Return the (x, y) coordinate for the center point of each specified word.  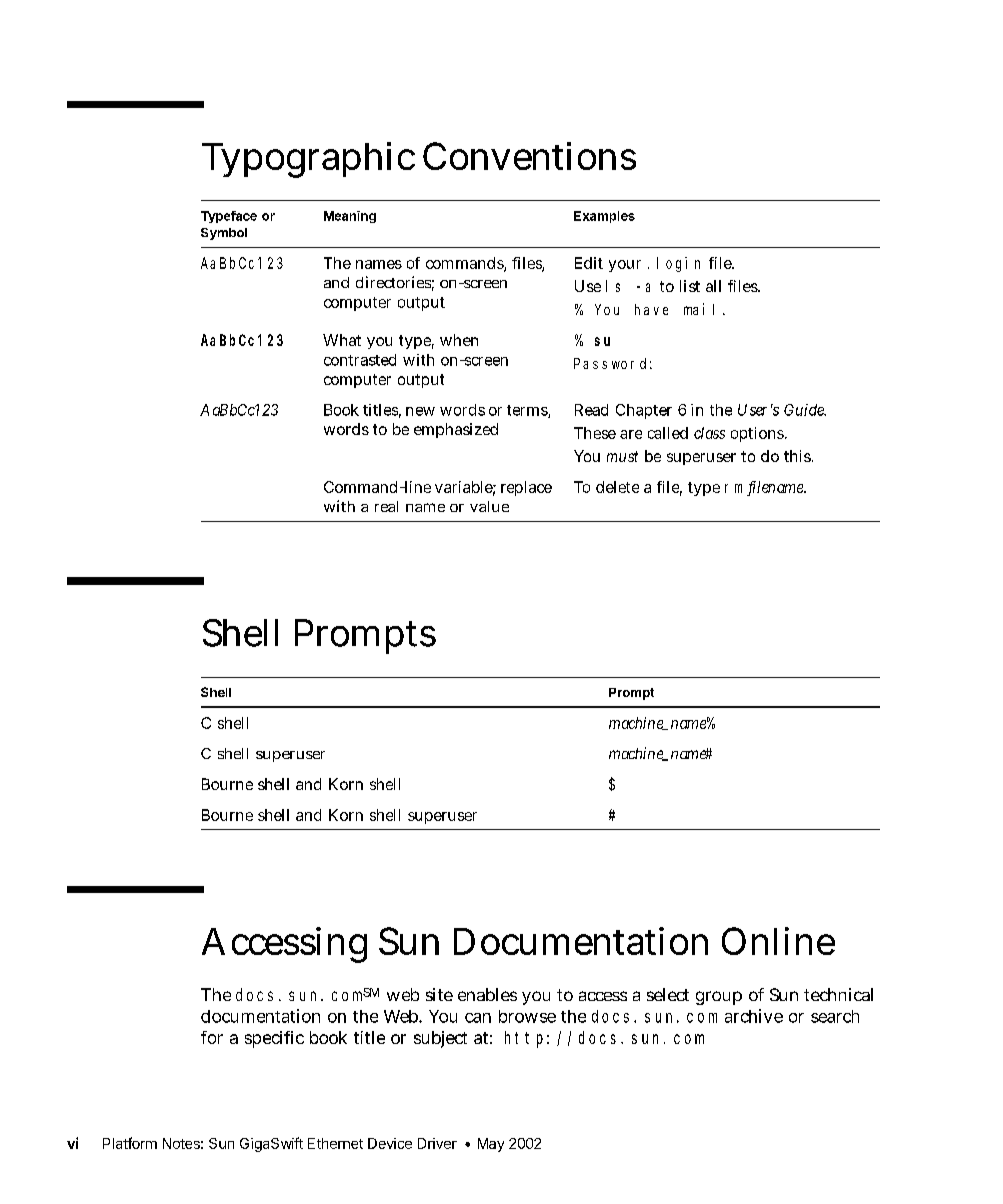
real (386, 506)
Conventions (529, 156)
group (719, 998)
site (439, 994)
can (478, 1018)
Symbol (224, 234)
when (459, 340)
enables (487, 994)
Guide (805, 410)
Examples (604, 217)
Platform (130, 1143)
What (342, 340)
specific (274, 1039)
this (798, 456)
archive (754, 1016)
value (489, 506)
